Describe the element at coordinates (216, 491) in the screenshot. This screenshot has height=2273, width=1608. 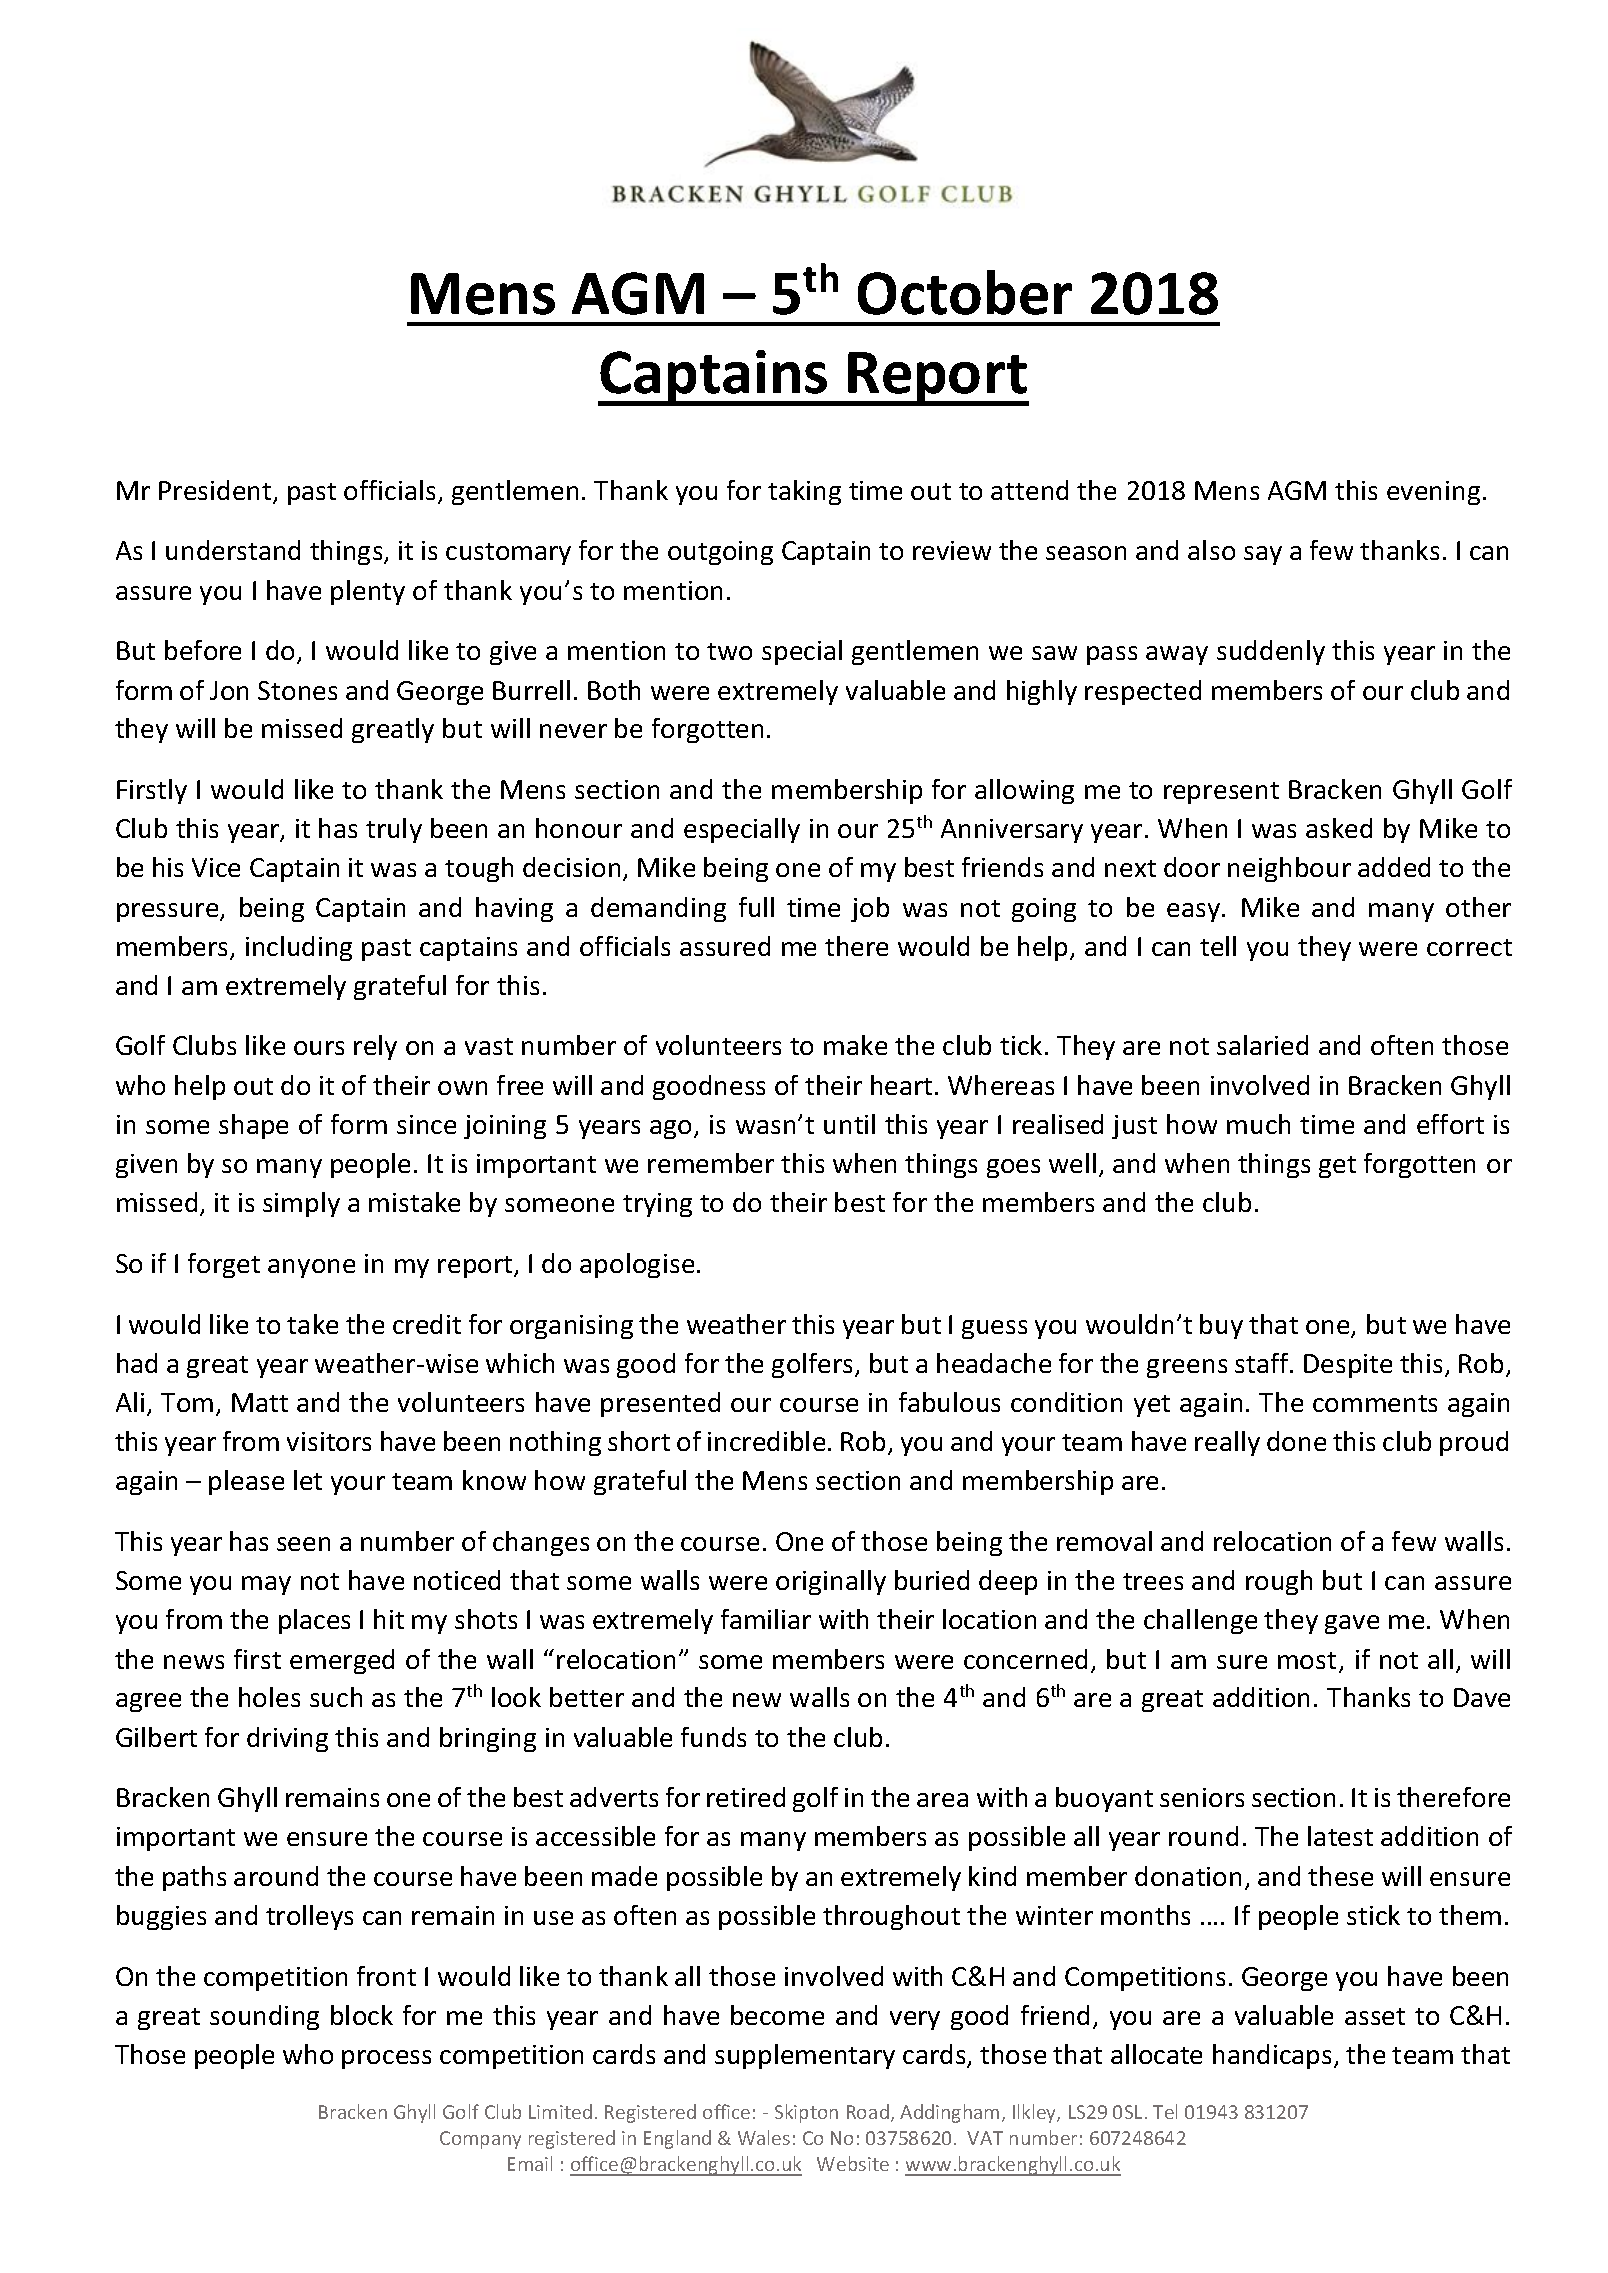
I see `President` at that location.
